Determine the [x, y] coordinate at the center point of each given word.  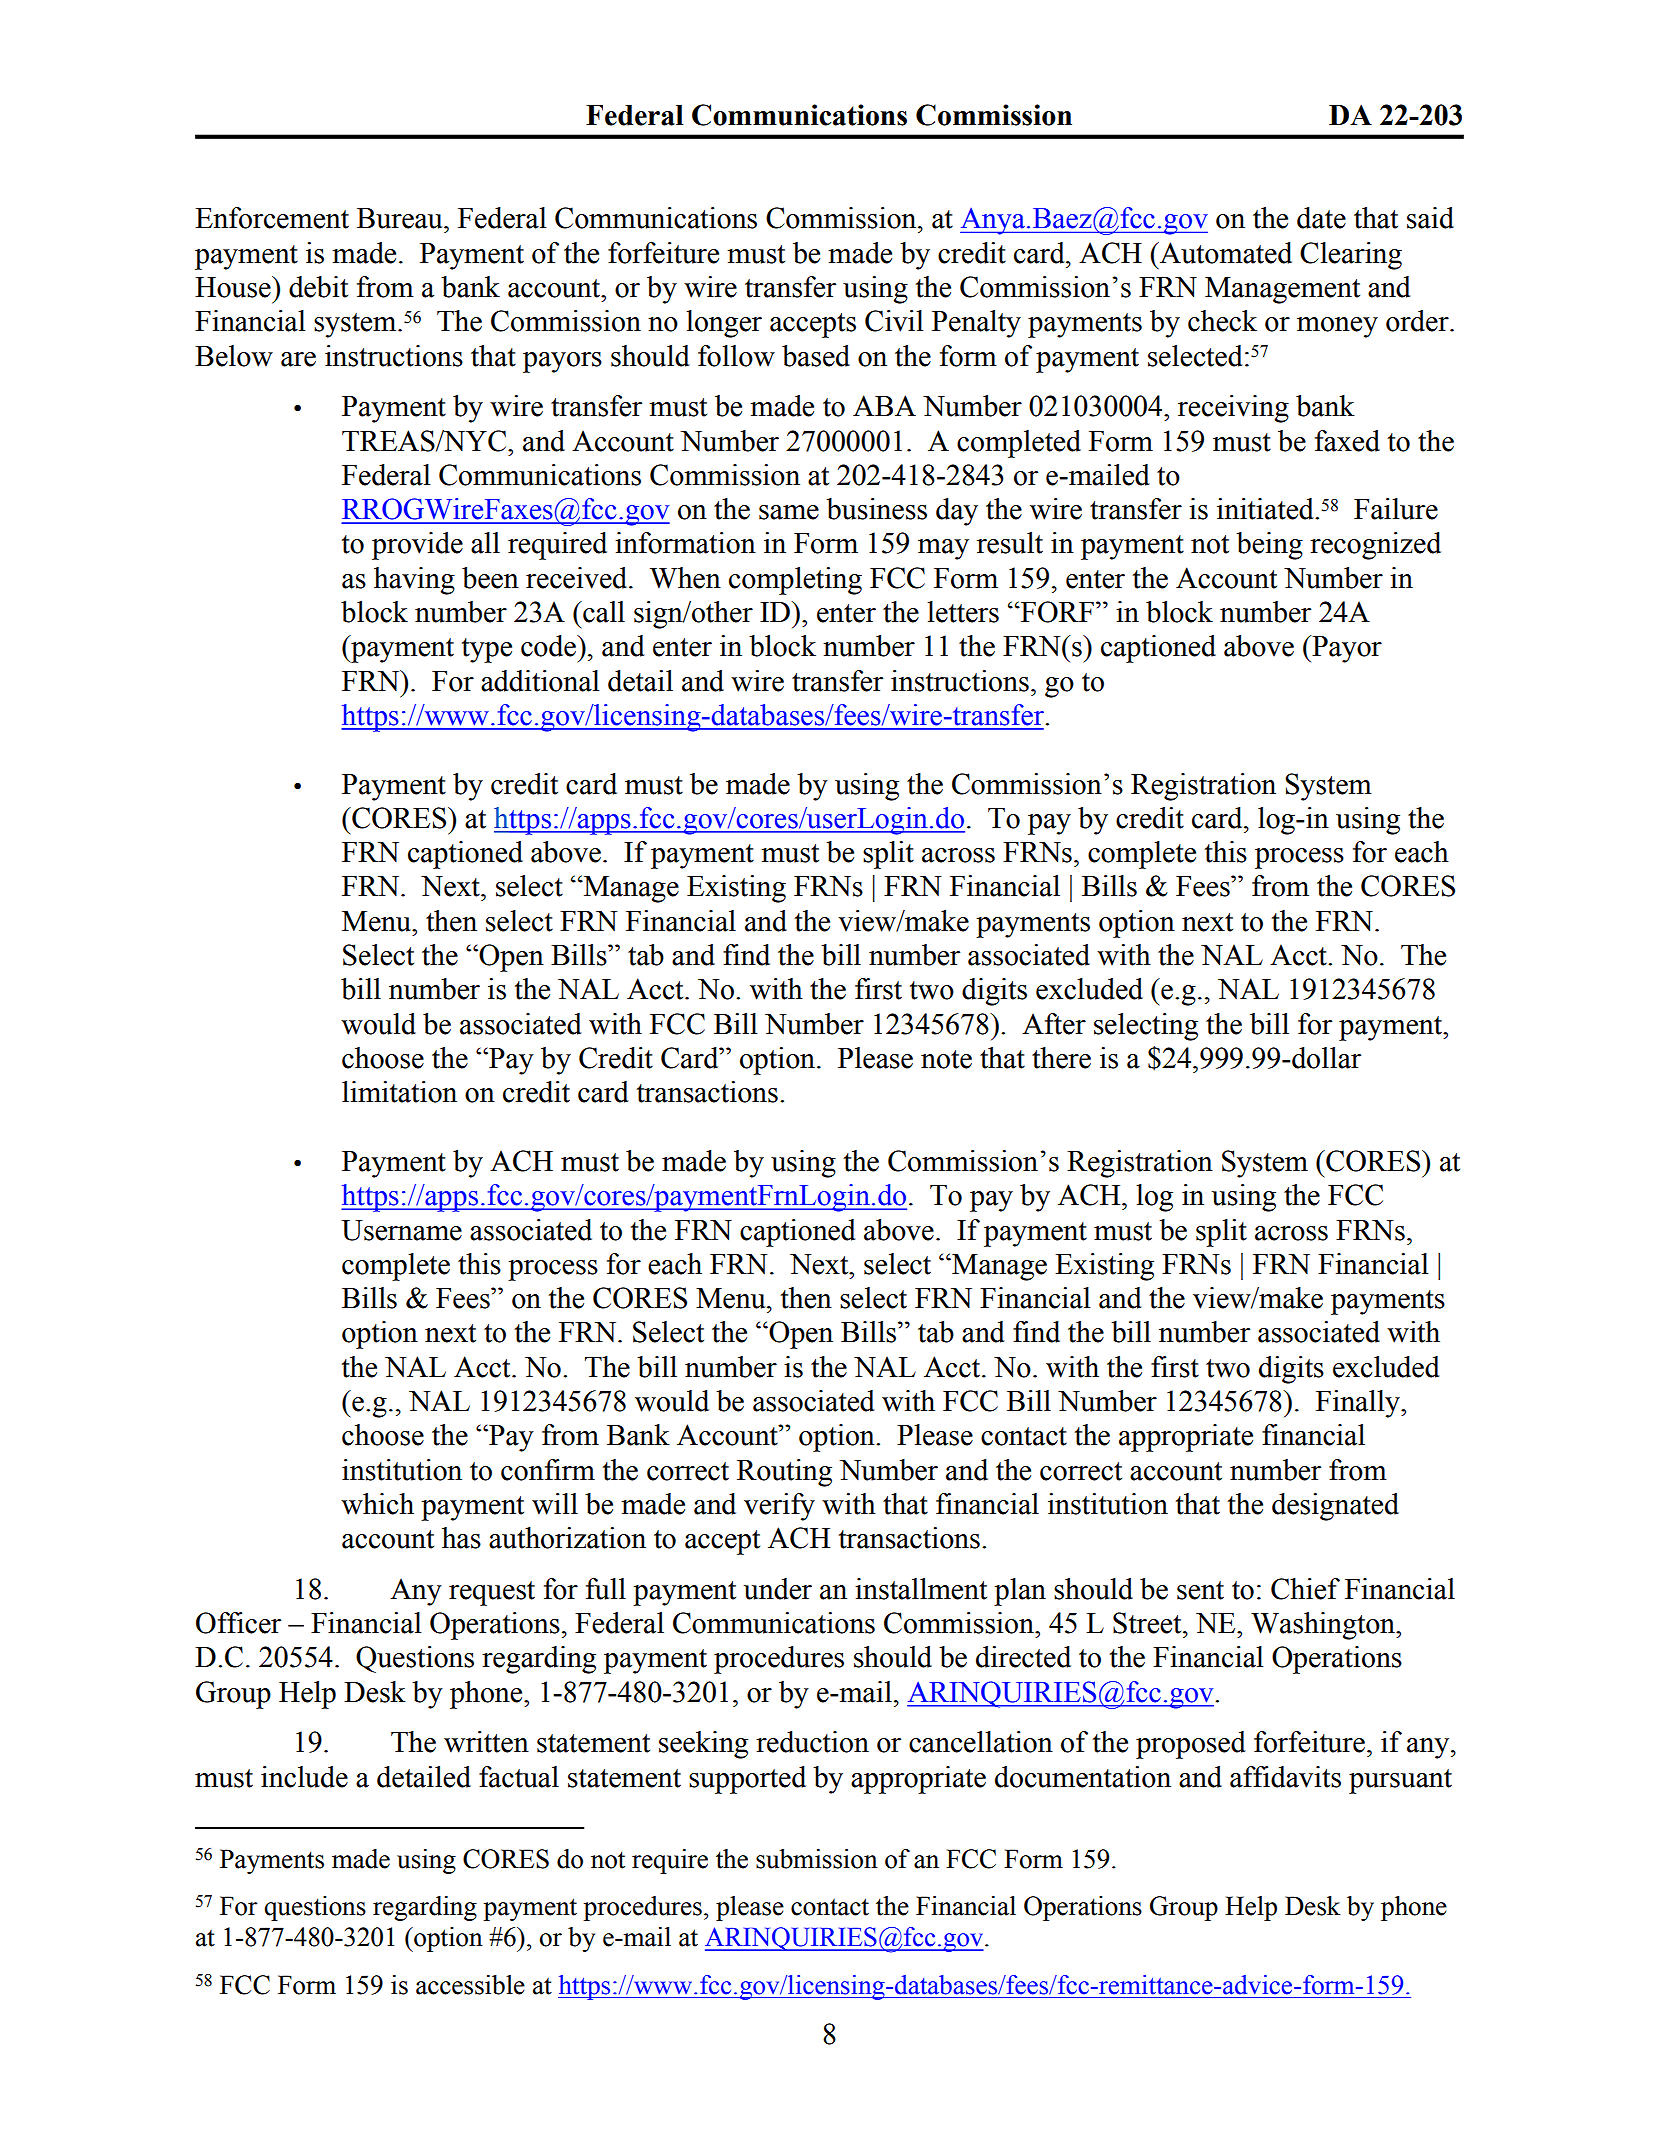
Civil [894, 321]
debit [318, 287]
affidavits [1285, 1777]
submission [817, 1859]
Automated [1225, 253]
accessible [470, 1985]
